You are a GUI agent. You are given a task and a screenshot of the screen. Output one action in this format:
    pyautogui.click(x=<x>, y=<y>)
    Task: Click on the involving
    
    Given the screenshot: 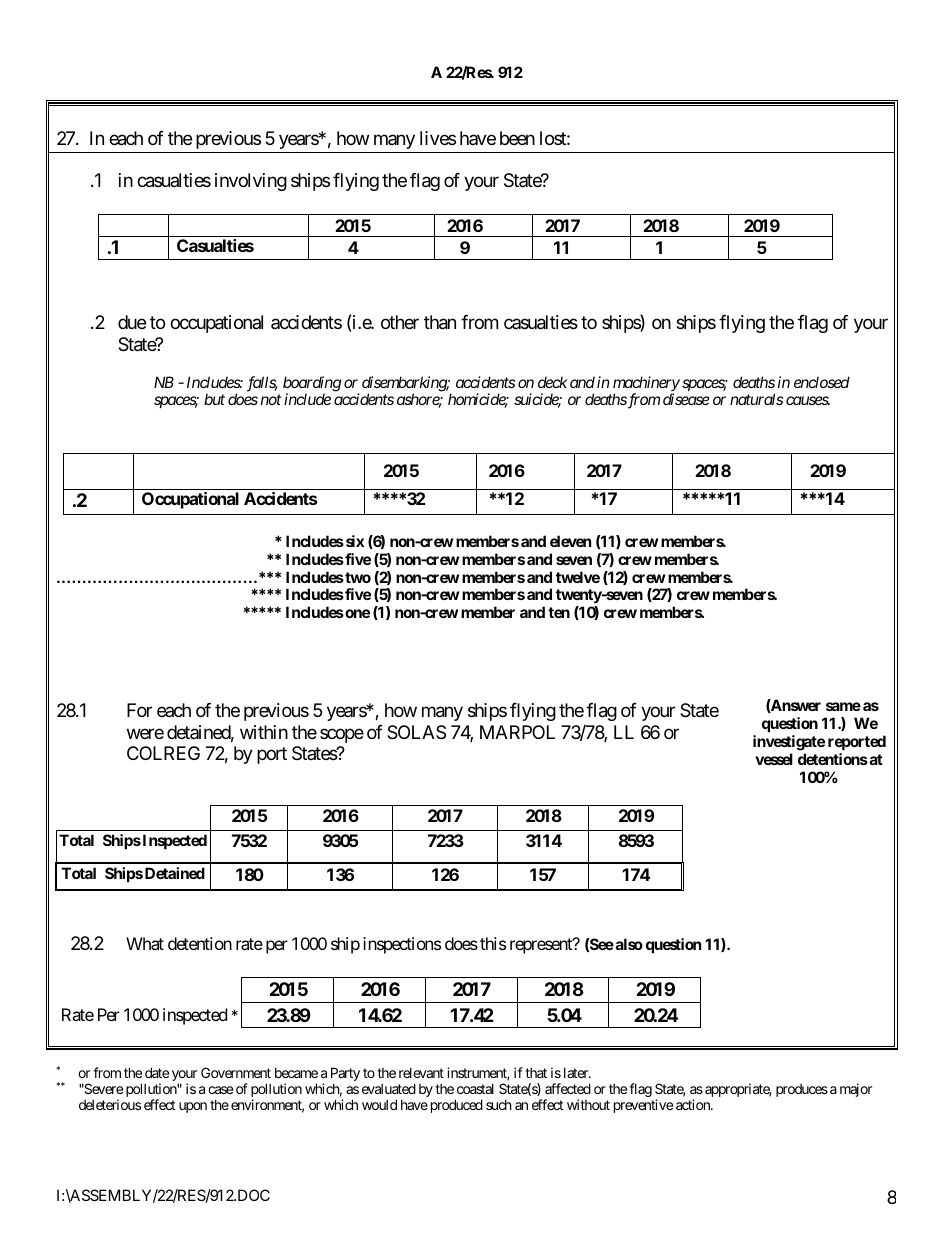 What is the action you would take?
    pyautogui.click(x=251, y=182)
